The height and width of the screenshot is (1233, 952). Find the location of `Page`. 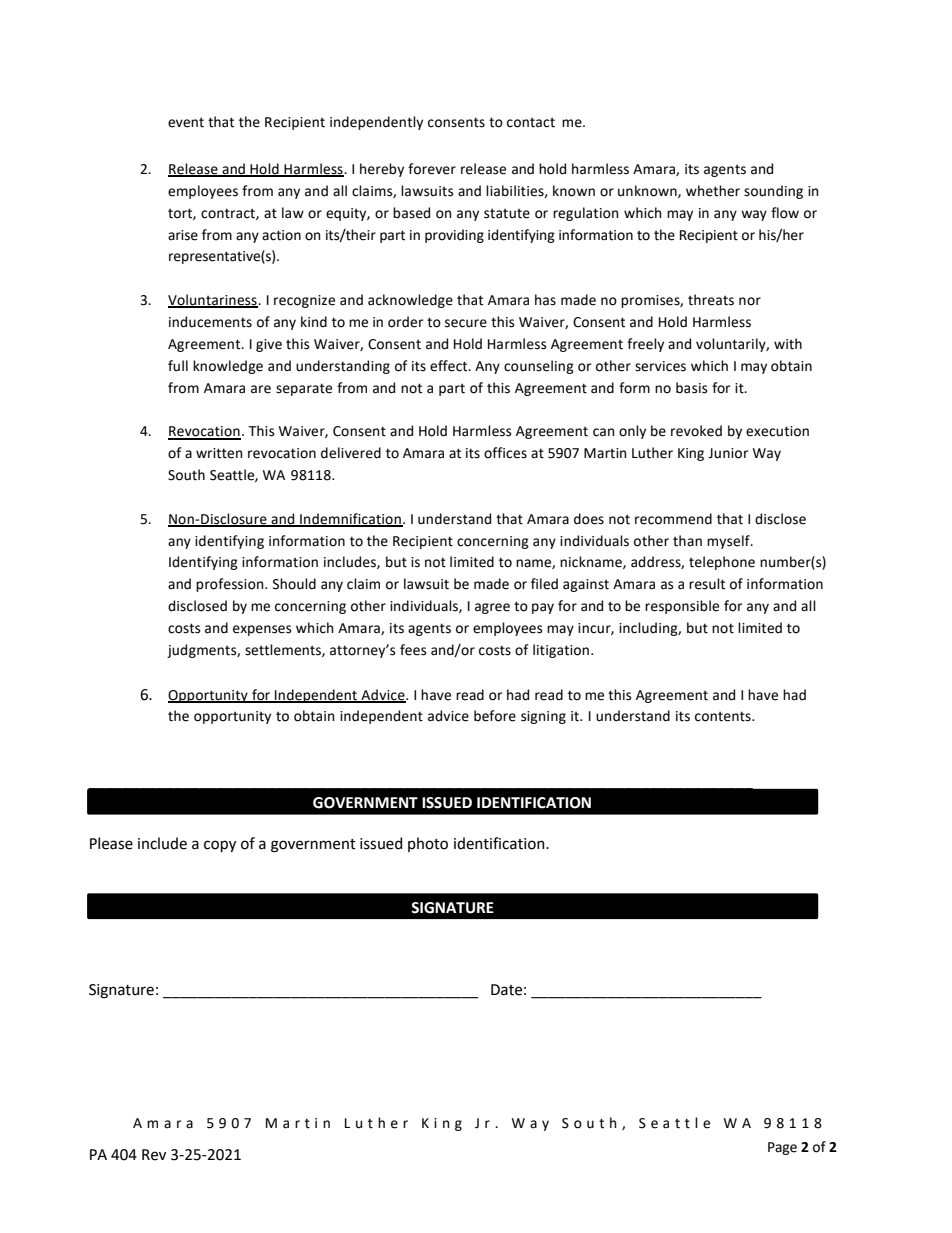

Page is located at coordinates (782, 1148).
